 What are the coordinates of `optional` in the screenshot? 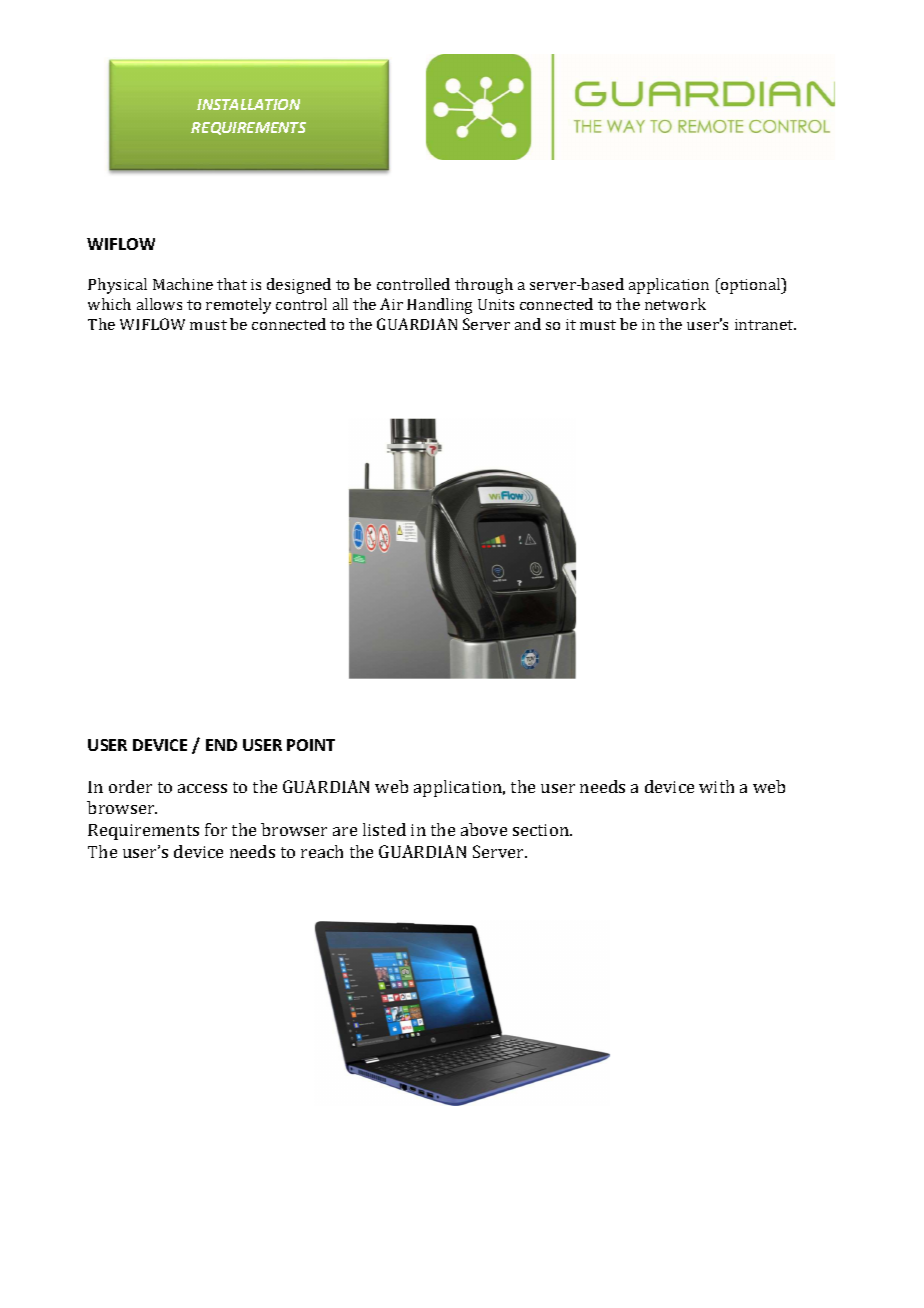 It's located at (751, 286).
